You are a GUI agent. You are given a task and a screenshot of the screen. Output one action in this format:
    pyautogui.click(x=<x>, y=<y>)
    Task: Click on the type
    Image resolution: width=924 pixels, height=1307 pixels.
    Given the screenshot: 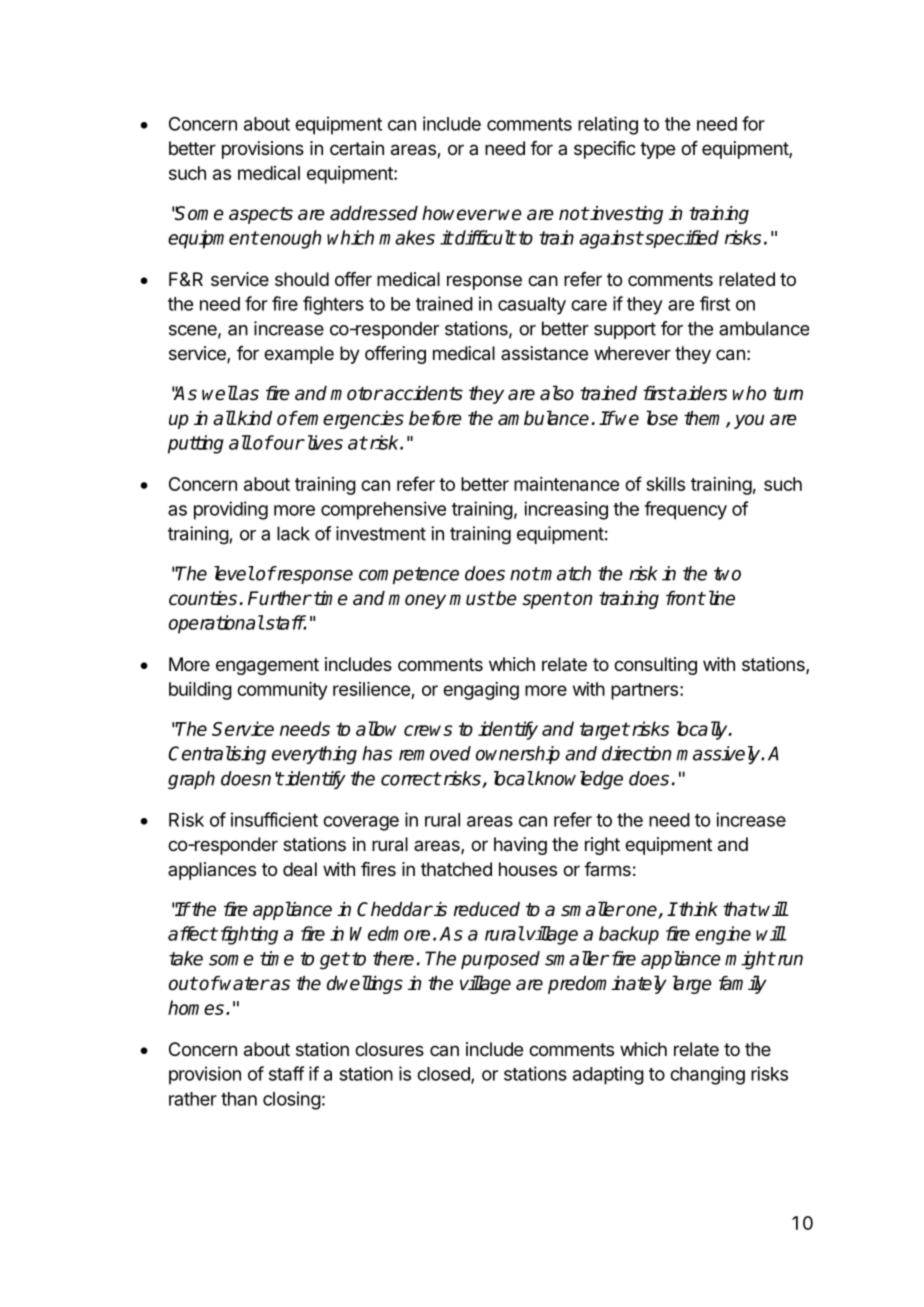 What is the action you would take?
    pyautogui.click(x=657, y=150)
